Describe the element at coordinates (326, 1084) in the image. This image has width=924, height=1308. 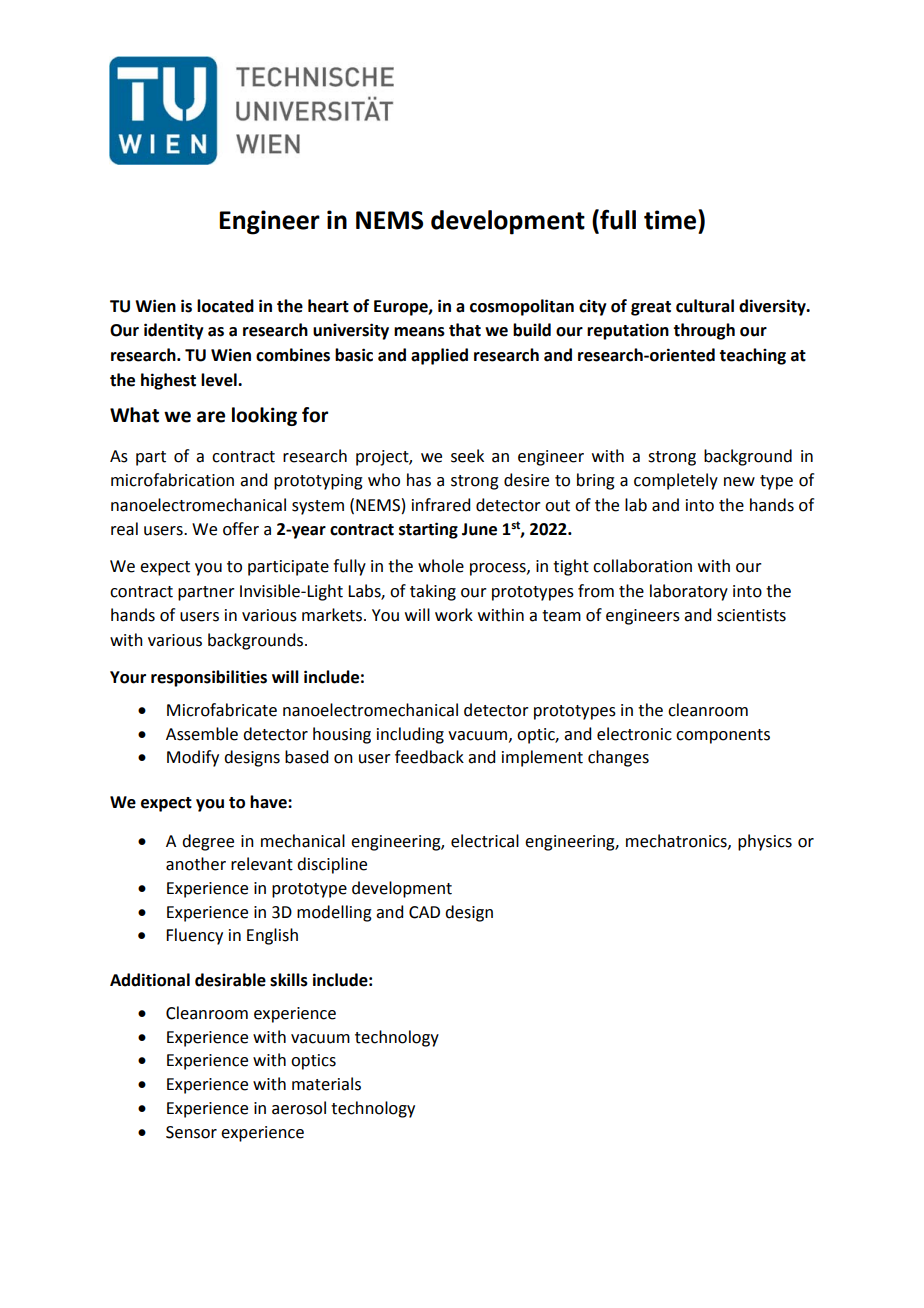
I see `materials` at that location.
